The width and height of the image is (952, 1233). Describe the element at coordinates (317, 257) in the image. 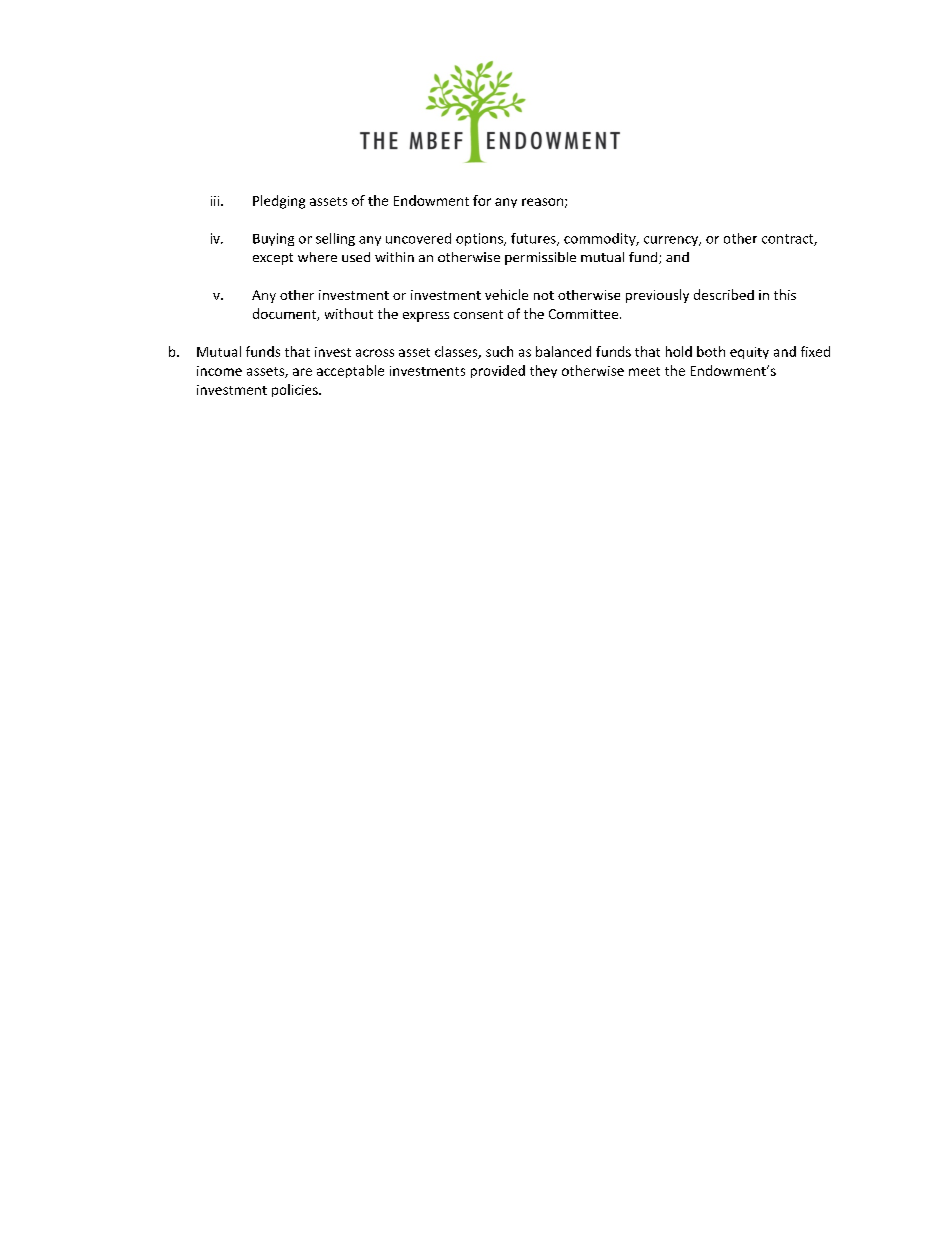

I see `where` at that location.
